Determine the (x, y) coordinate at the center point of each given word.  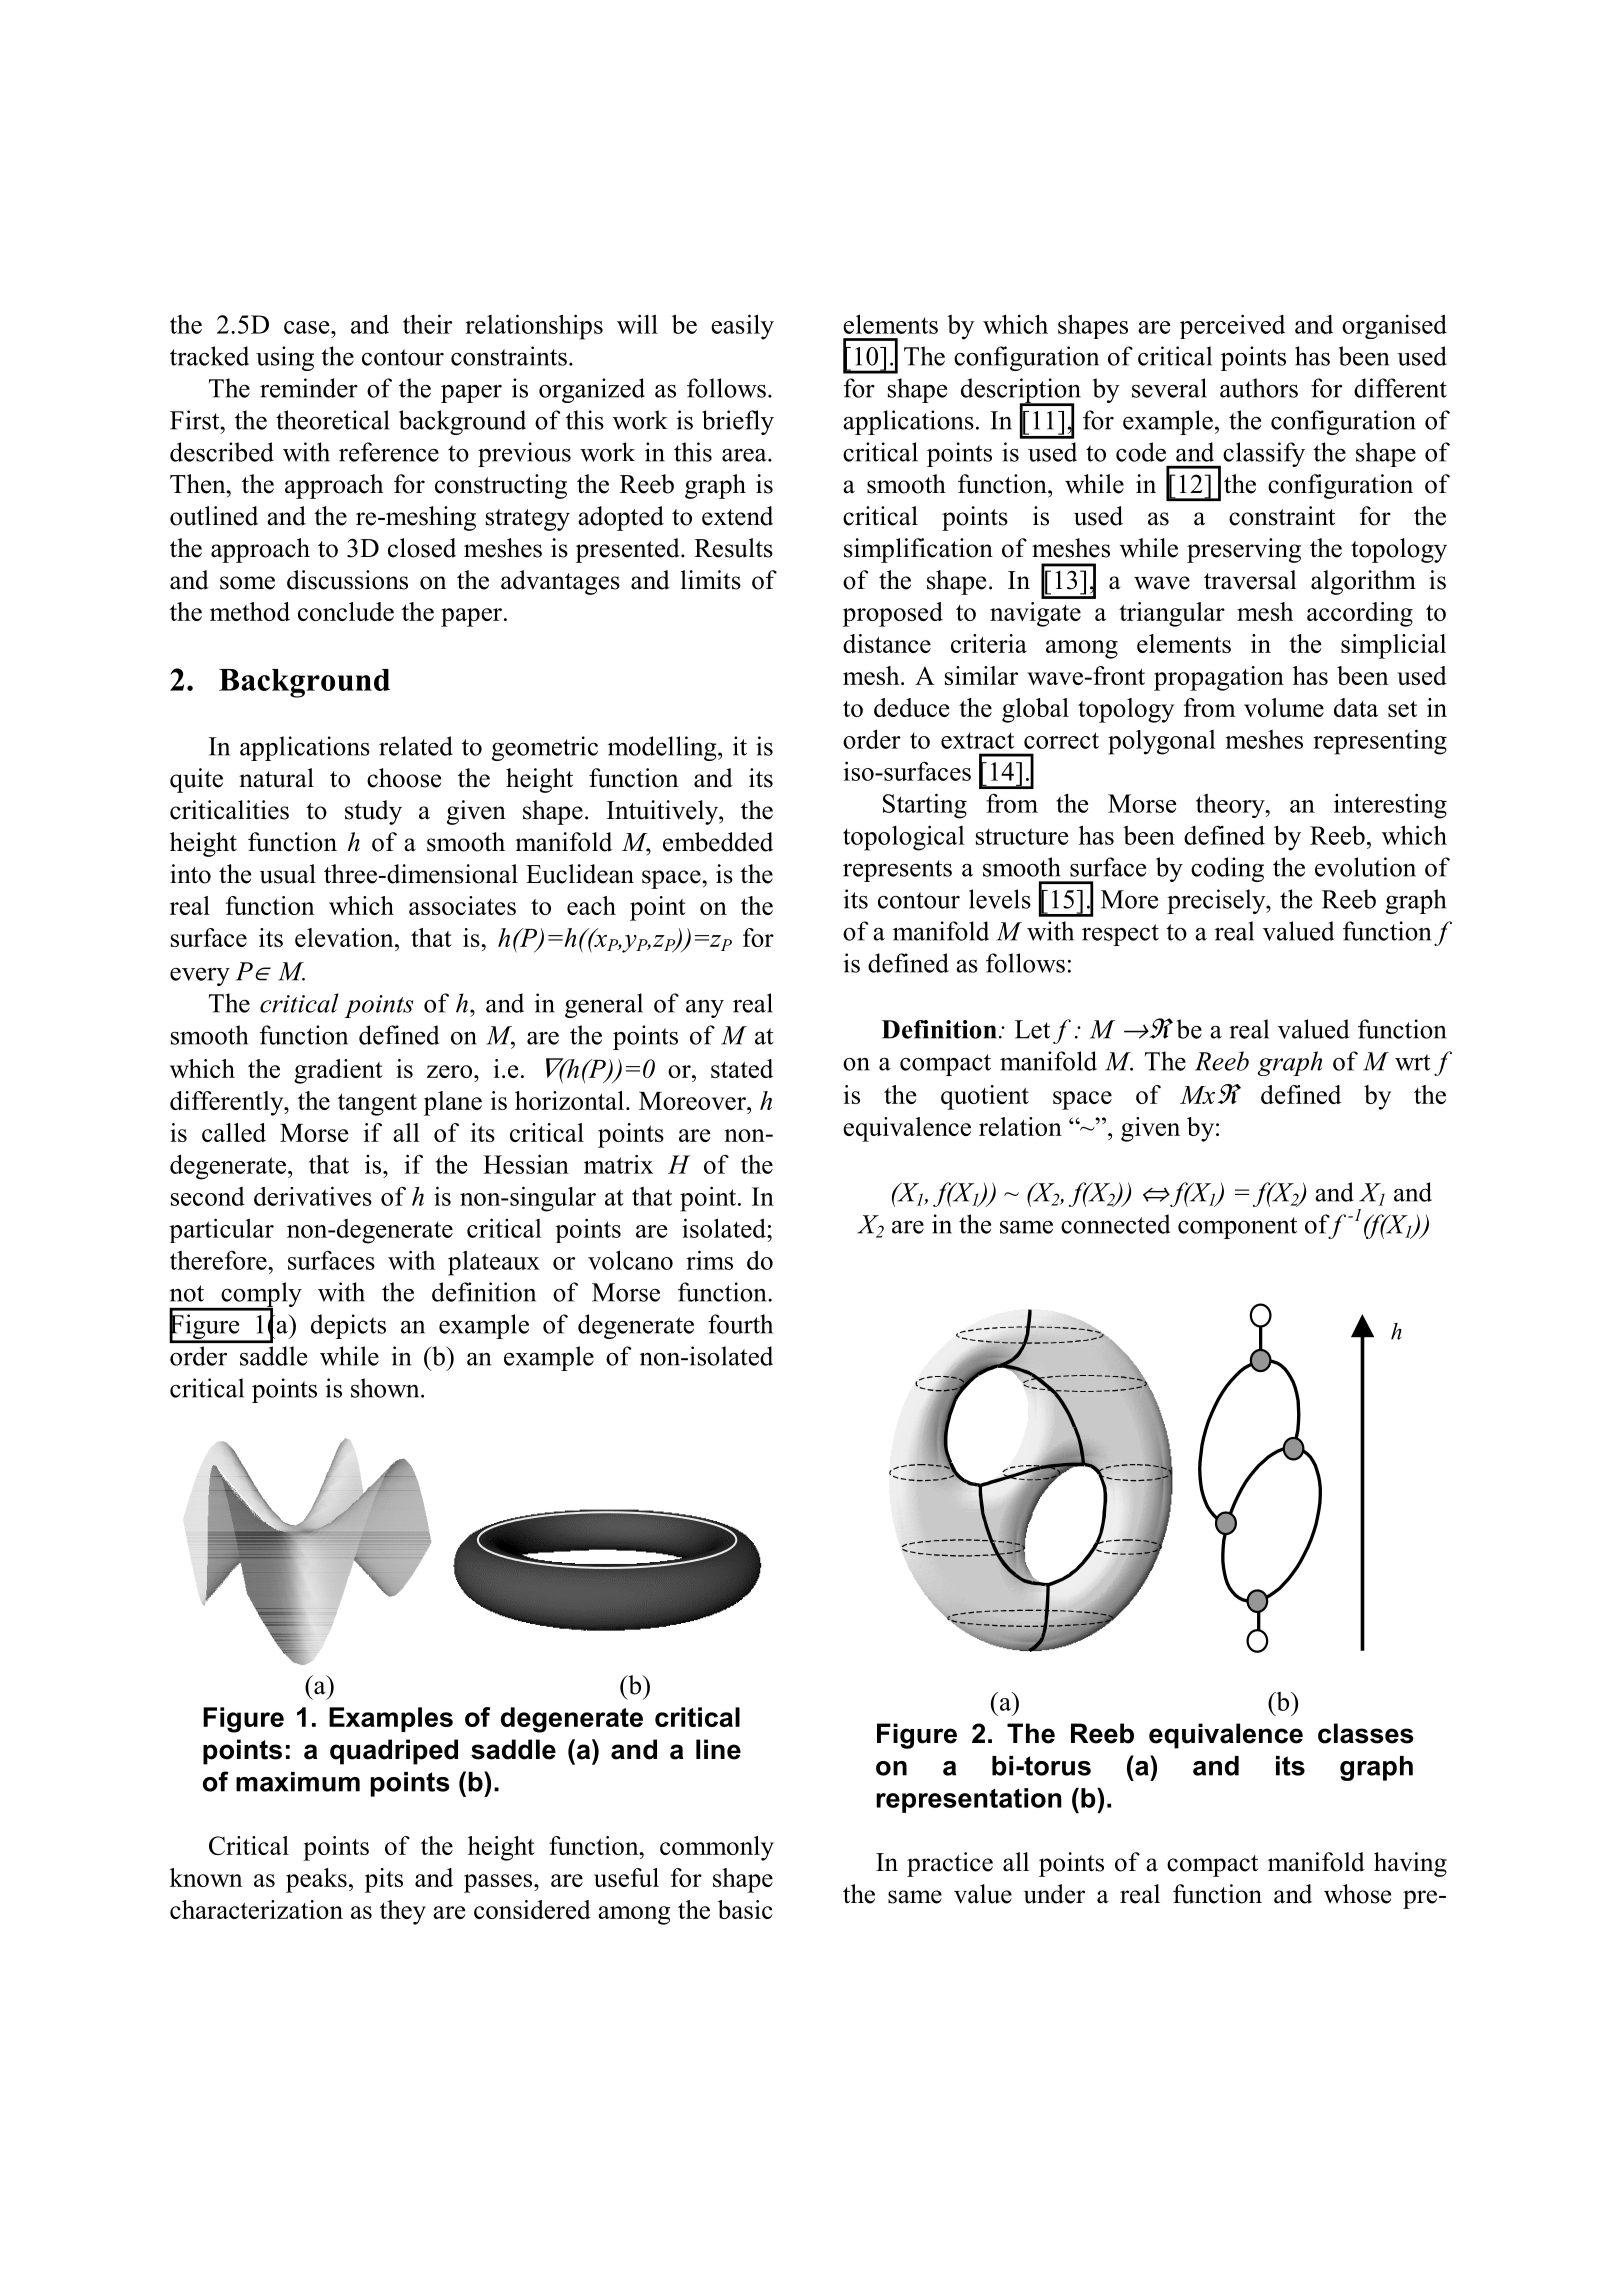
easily (742, 327)
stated (742, 1068)
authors (1259, 388)
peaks (316, 1880)
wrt (1413, 1062)
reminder (309, 388)
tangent (377, 1105)
